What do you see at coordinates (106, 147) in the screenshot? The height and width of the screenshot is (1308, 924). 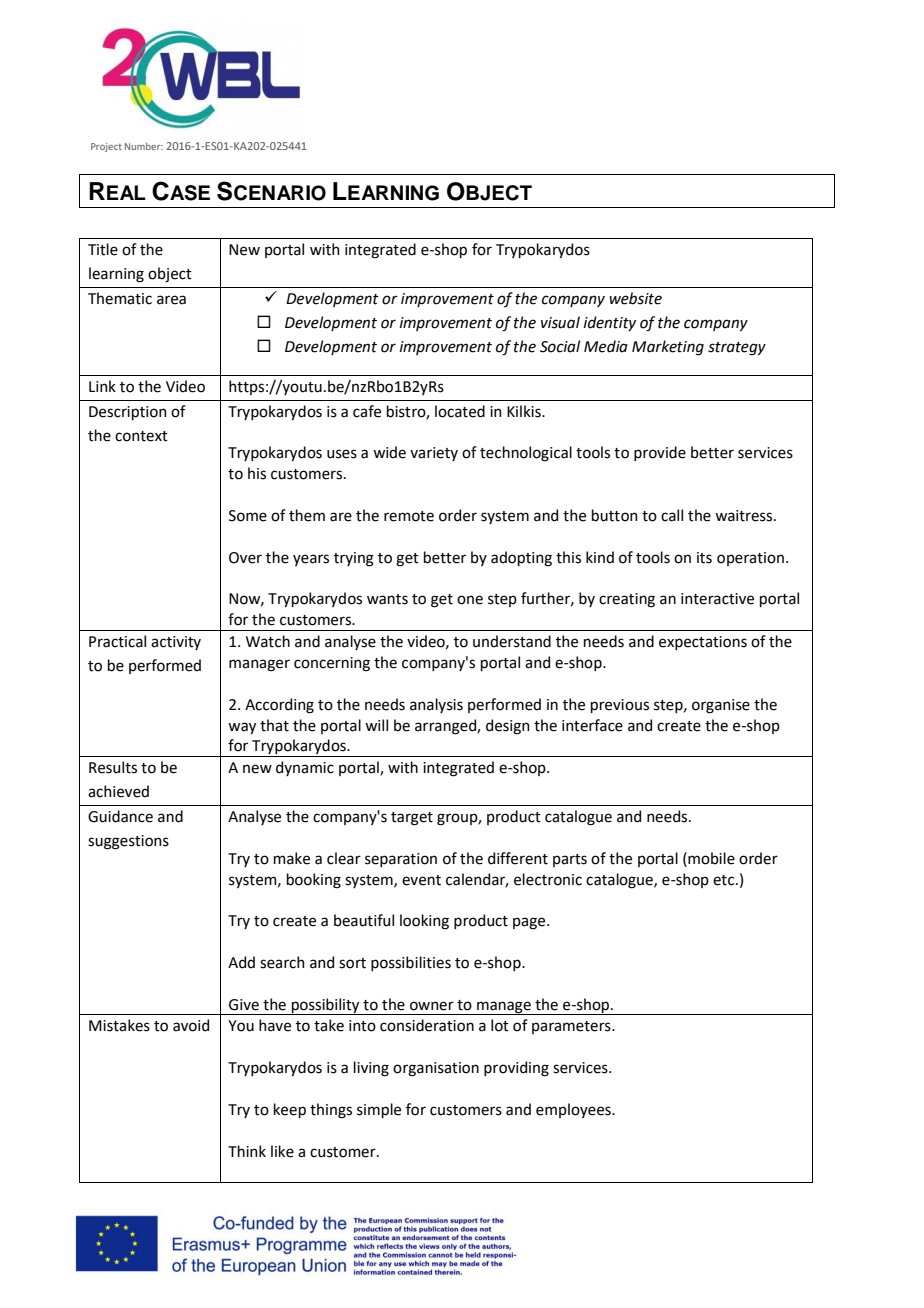 I see `Project` at bounding box center [106, 147].
